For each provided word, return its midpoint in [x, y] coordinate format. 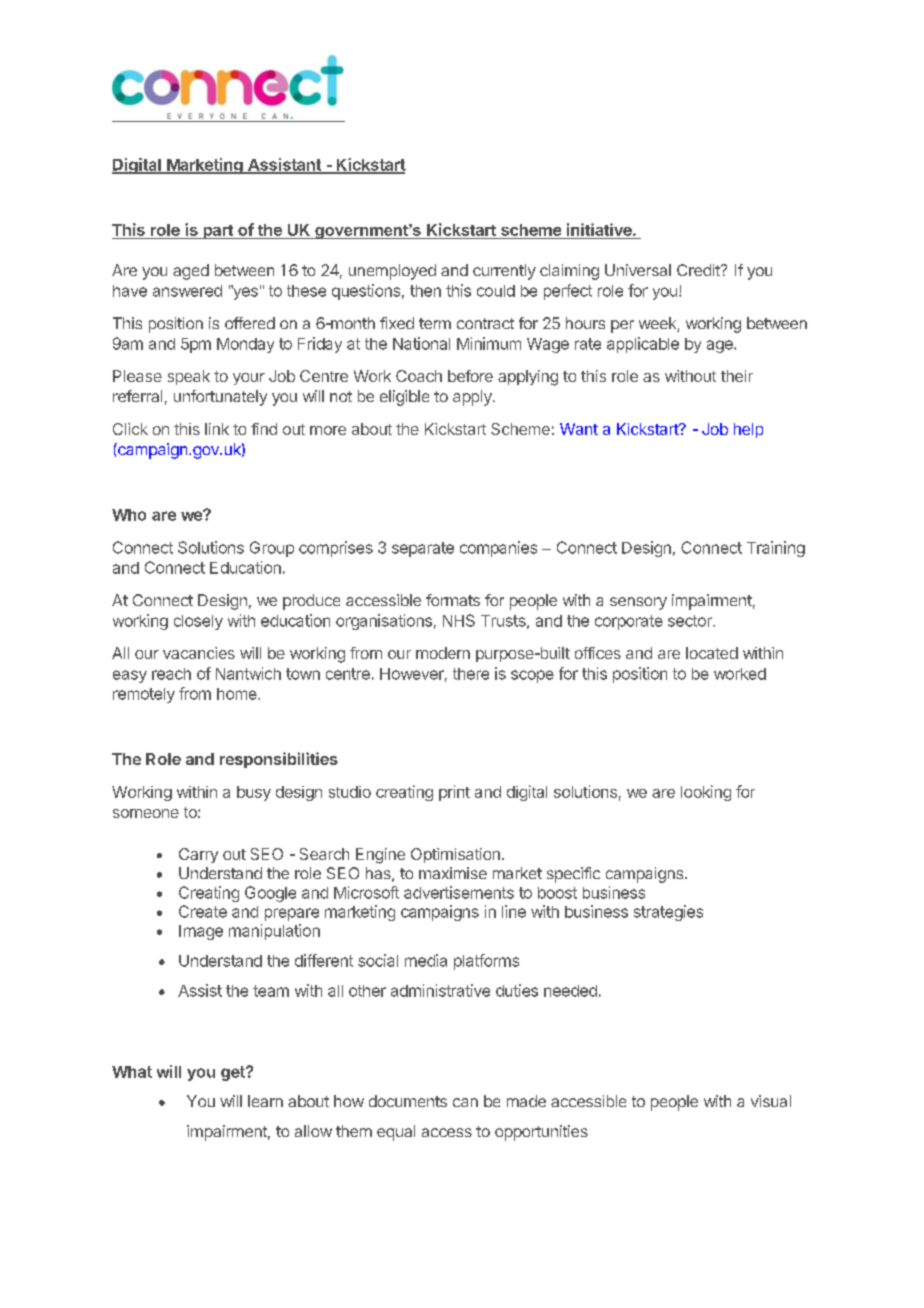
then [425, 291]
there [471, 674]
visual [771, 1101]
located [712, 653]
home [238, 694]
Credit [699, 270]
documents [408, 1101]
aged [191, 272]
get [234, 1073]
